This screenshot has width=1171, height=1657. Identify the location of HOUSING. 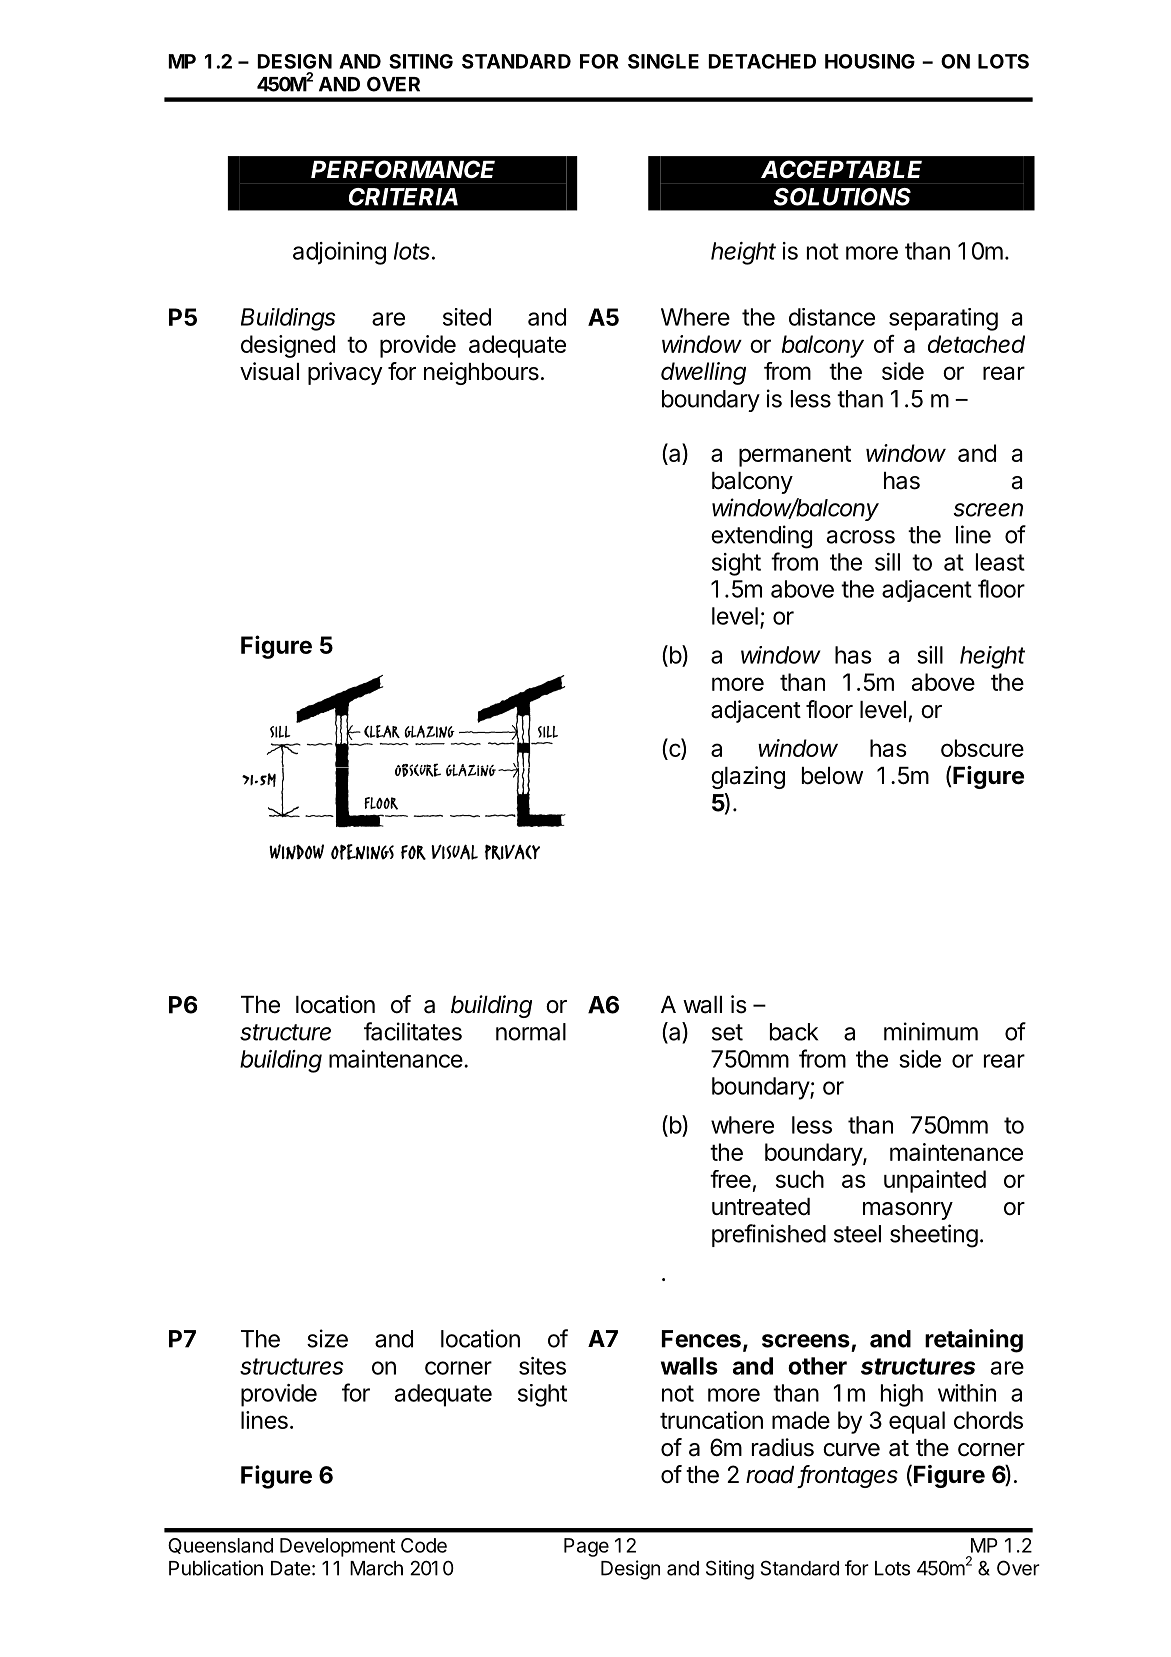
(870, 61).
